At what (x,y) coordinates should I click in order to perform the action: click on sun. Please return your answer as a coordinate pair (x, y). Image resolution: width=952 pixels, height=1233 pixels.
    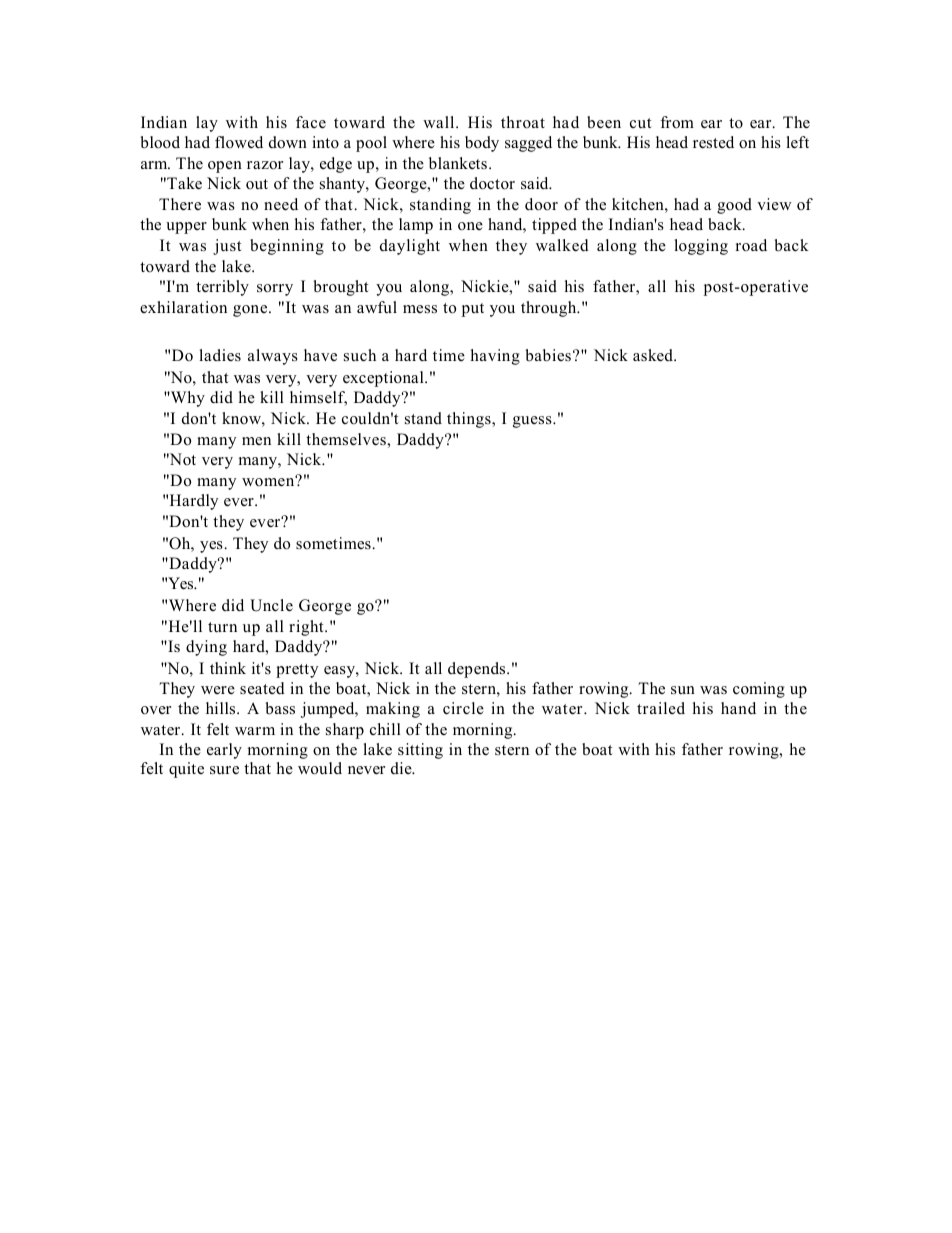
    Looking at the image, I should click on (683, 690).
